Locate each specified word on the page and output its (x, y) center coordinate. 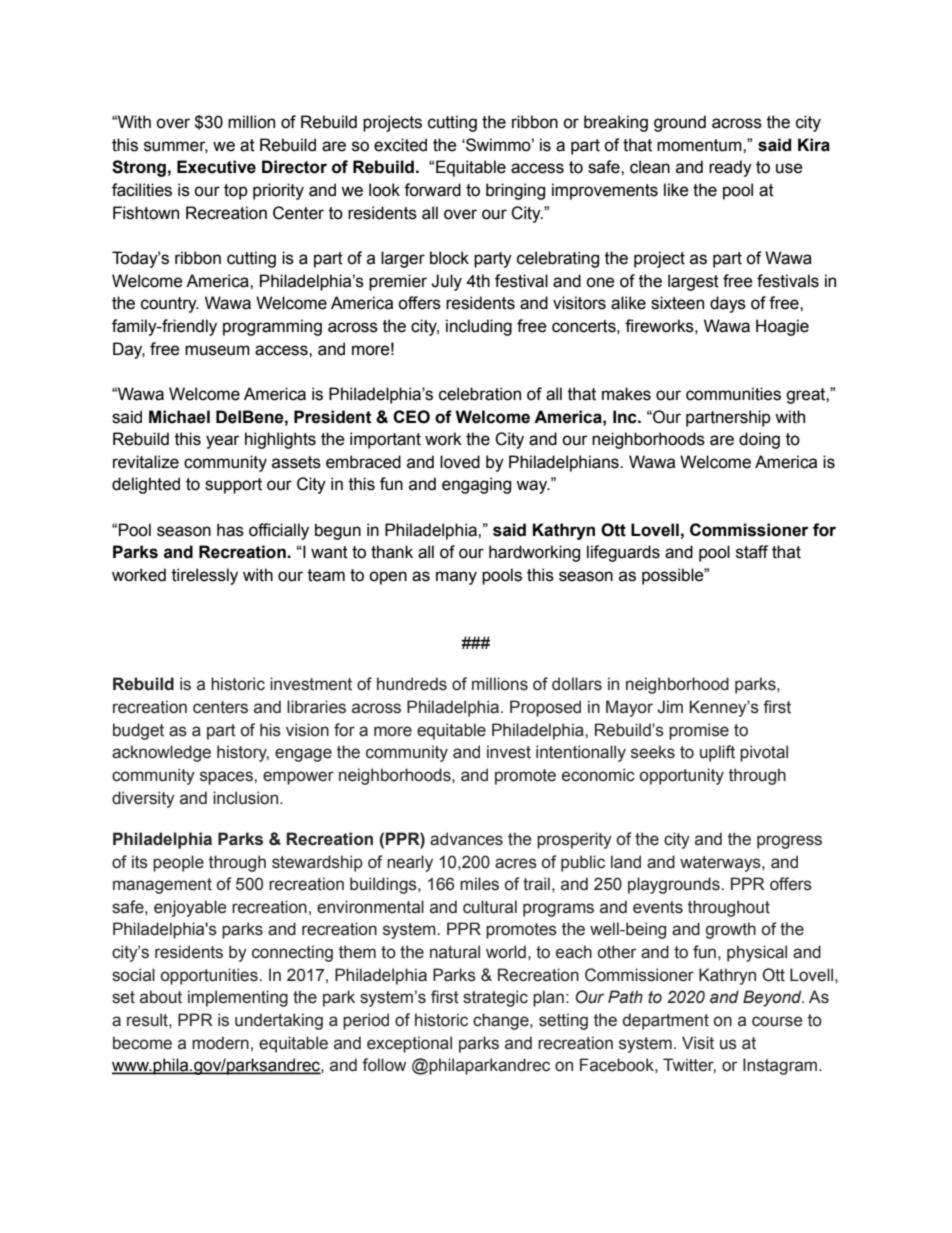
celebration (480, 394)
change (502, 1021)
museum (217, 350)
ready (730, 168)
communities (733, 394)
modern (220, 1043)
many (456, 578)
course (777, 1021)
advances (466, 839)
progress (789, 842)
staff (752, 552)
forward (432, 190)
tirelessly (205, 576)
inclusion (247, 798)
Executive (216, 167)
